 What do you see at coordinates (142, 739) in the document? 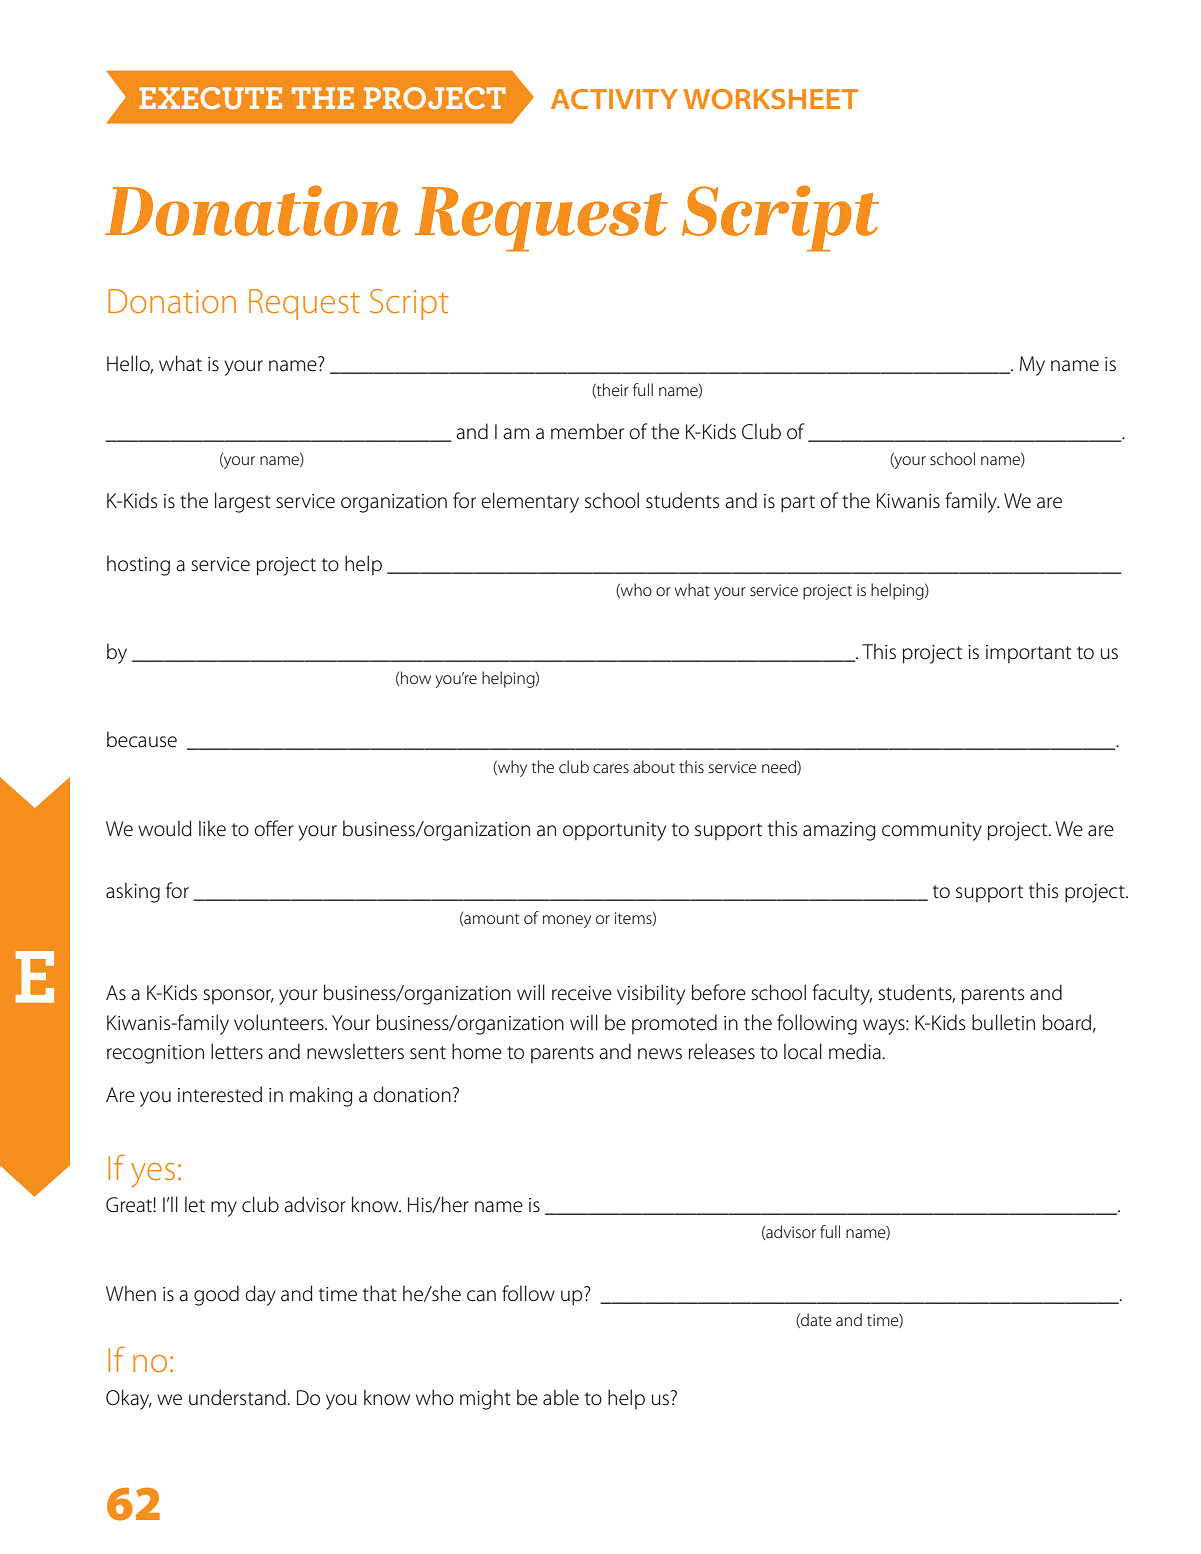
I see `because` at bounding box center [142, 739].
